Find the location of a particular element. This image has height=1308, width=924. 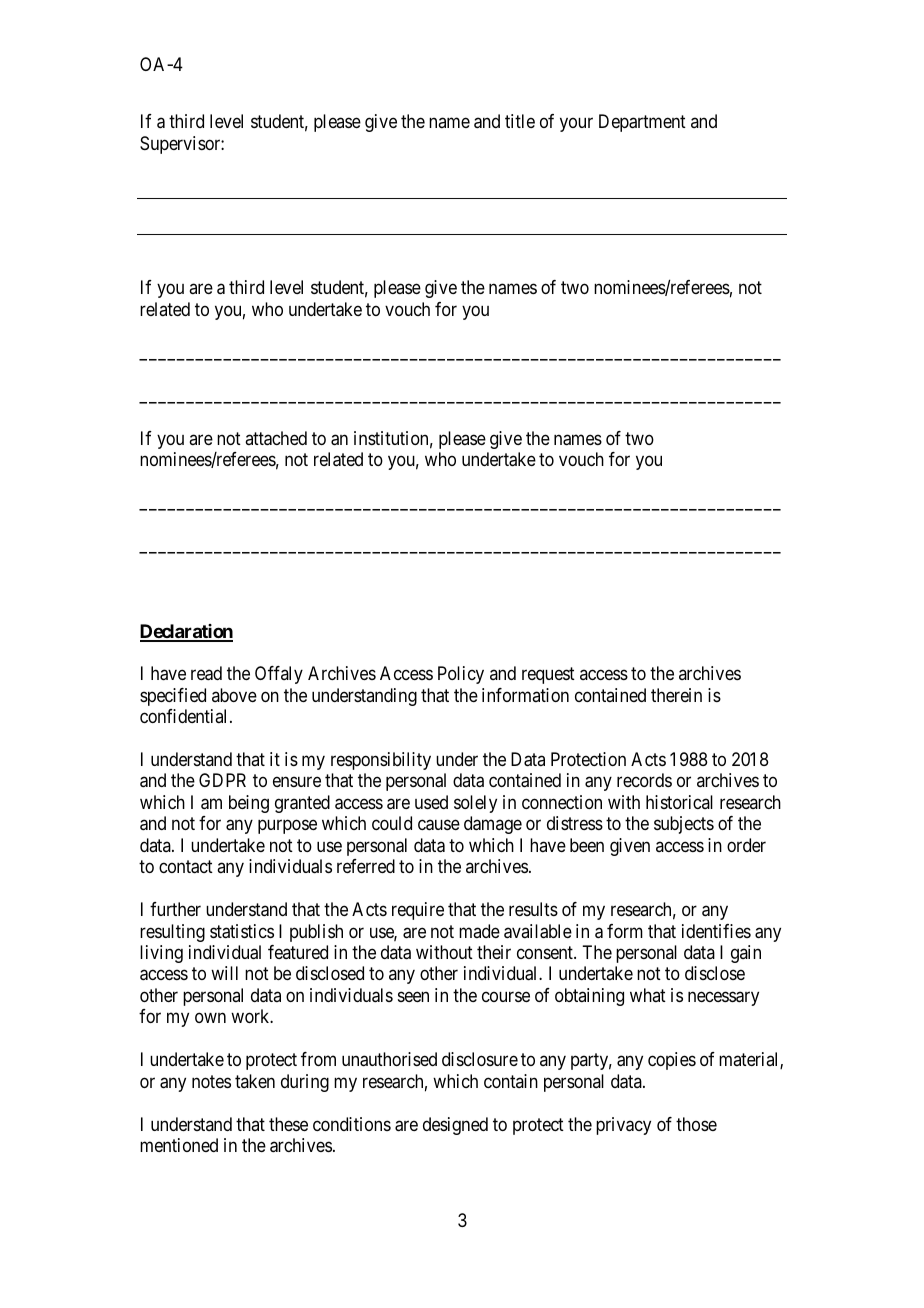

those is located at coordinates (696, 1124).
